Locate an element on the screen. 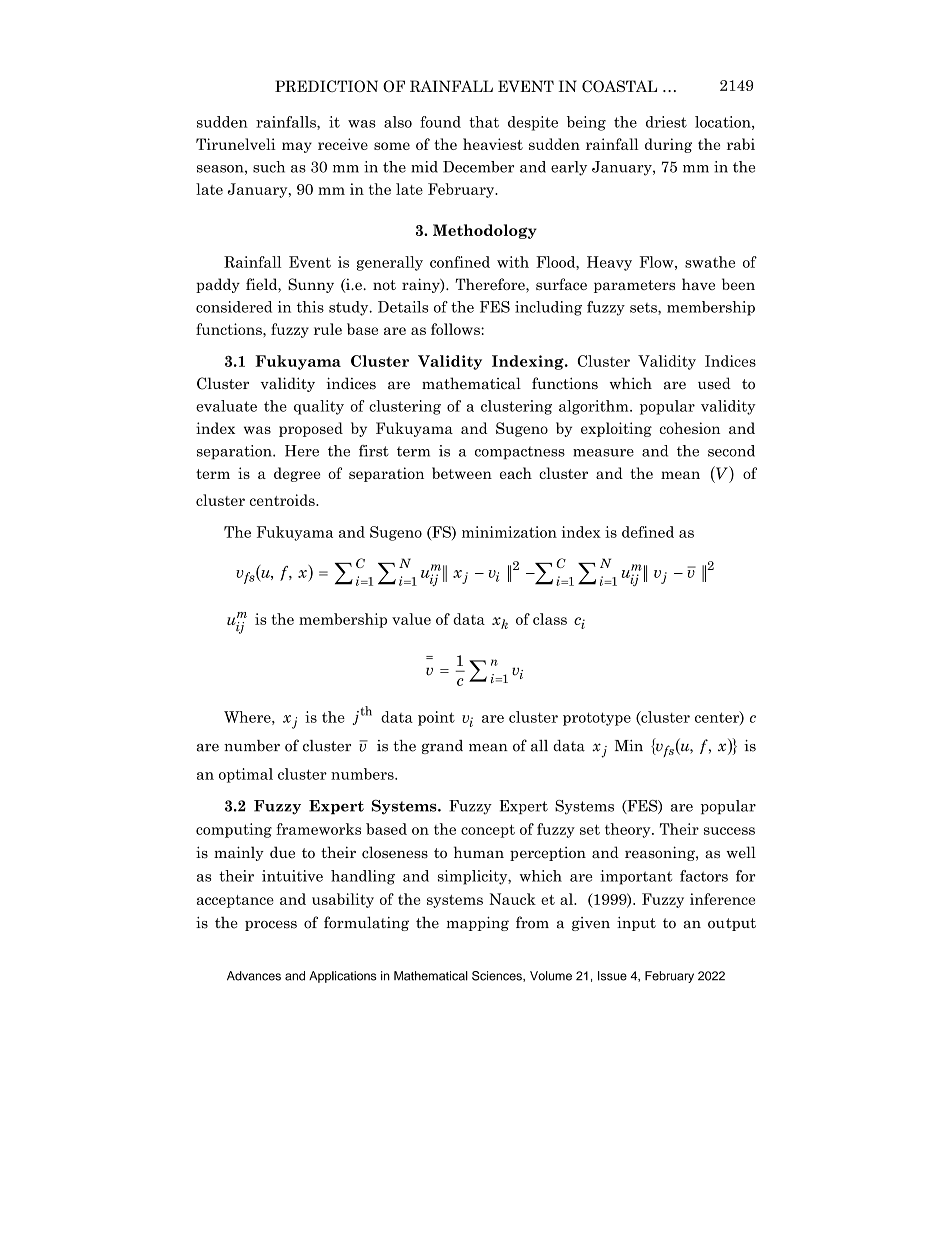  input is located at coordinates (636, 924).
